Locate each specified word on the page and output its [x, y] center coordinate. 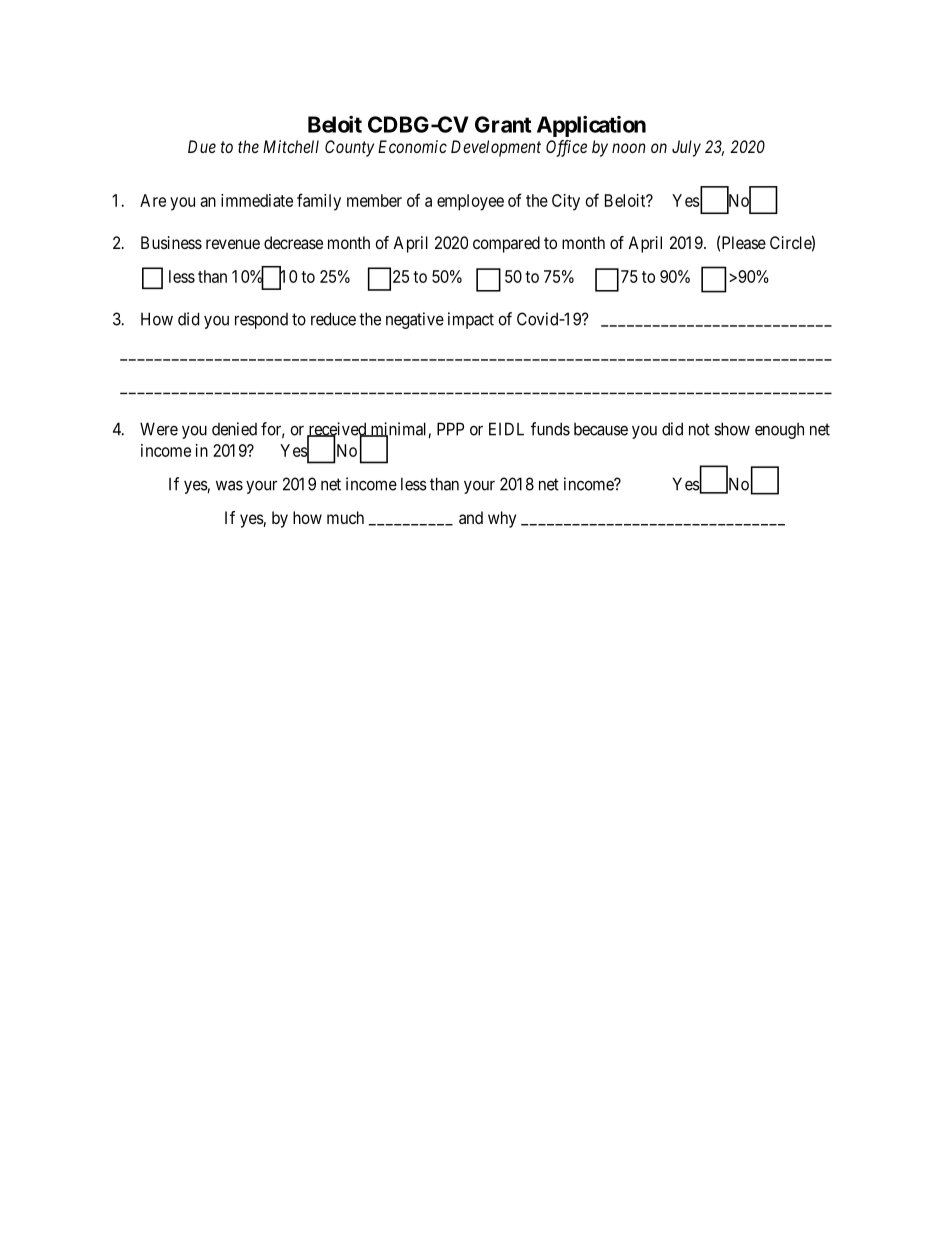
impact [471, 320]
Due [202, 146]
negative [415, 320]
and [471, 517]
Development [496, 148]
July [686, 148]
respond [261, 321]
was [229, 485]
